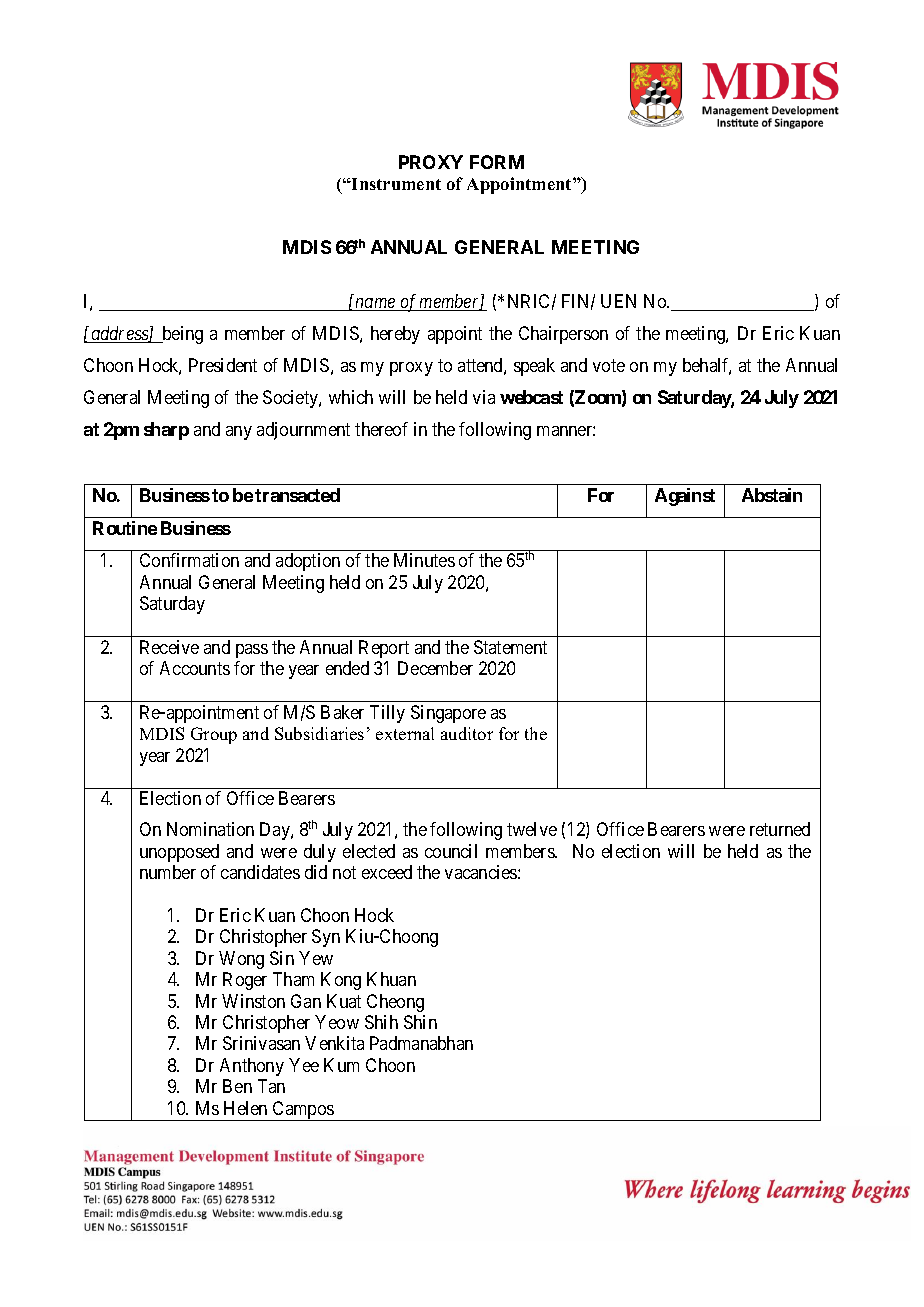  I want to click on Statement, so click(510, 647).
